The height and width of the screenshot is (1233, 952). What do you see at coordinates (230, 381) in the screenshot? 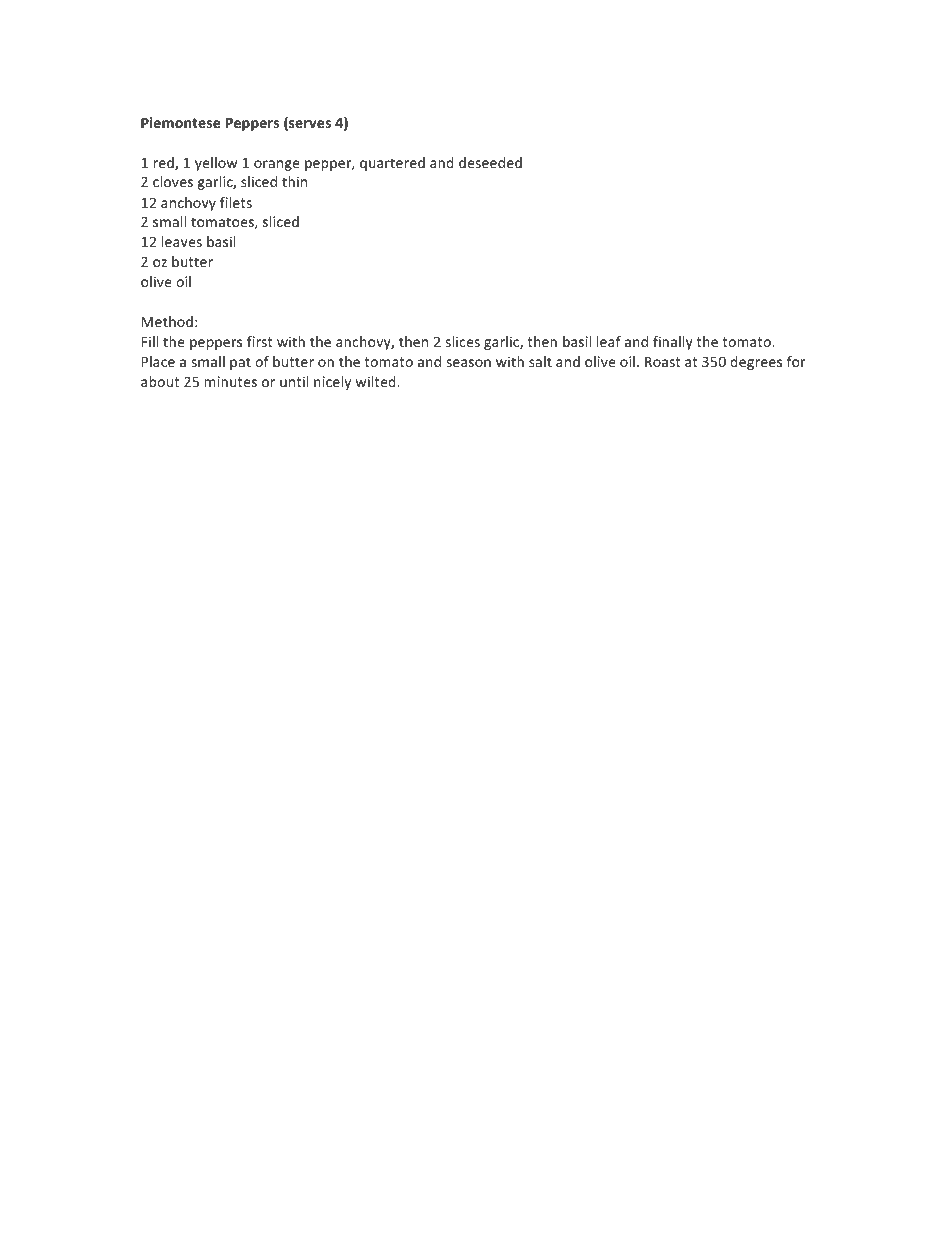
I see `minutes` at bounding box center [230, 381].
